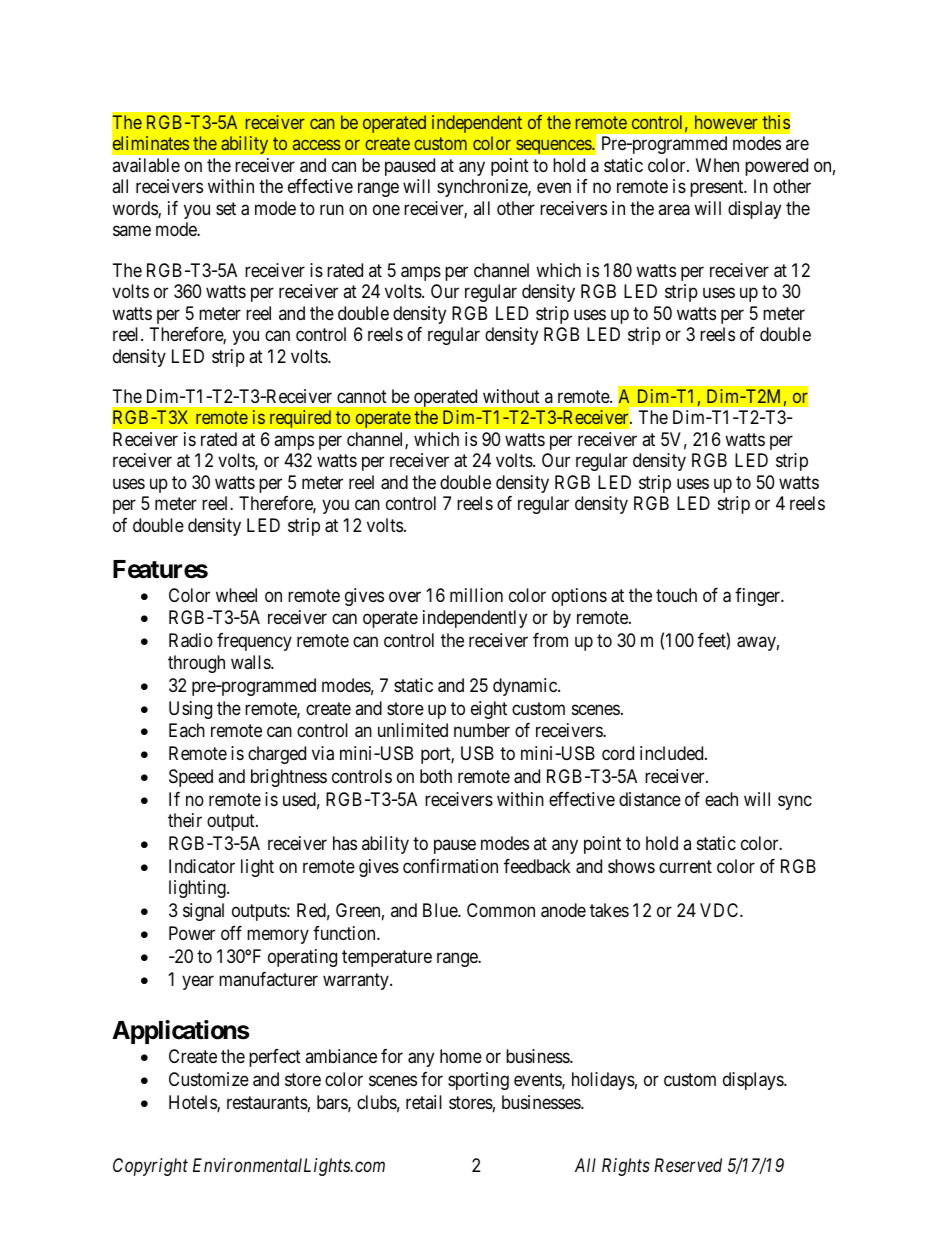 The width and height of the screenshot is (952, 1233). What do you see at coordinates (146, 165) in the screenshot?
I see `available` at bounding box center [146, 165].
